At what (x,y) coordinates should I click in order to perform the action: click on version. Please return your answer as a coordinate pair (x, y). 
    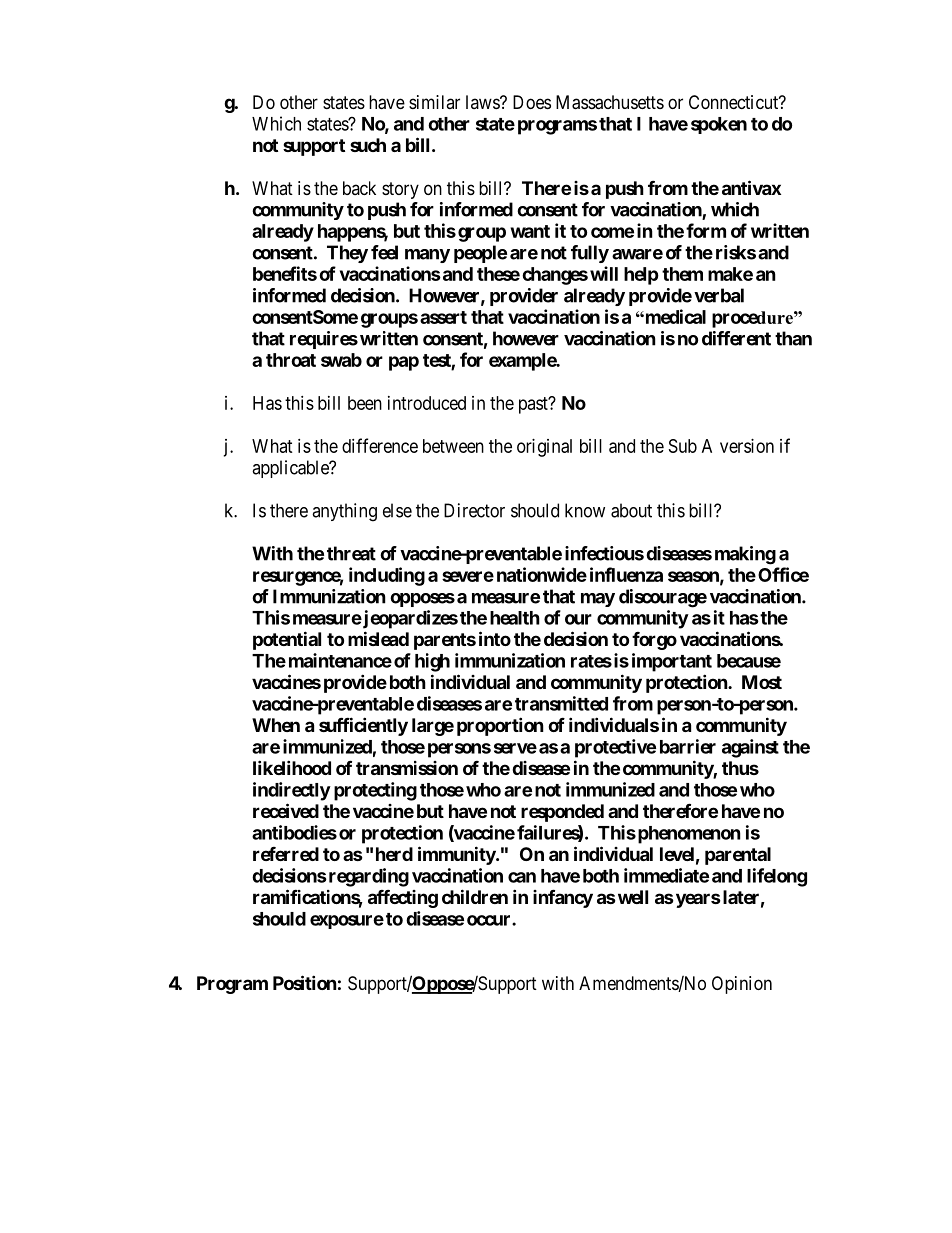
    Looking at the image, I should click on (747, 446).
